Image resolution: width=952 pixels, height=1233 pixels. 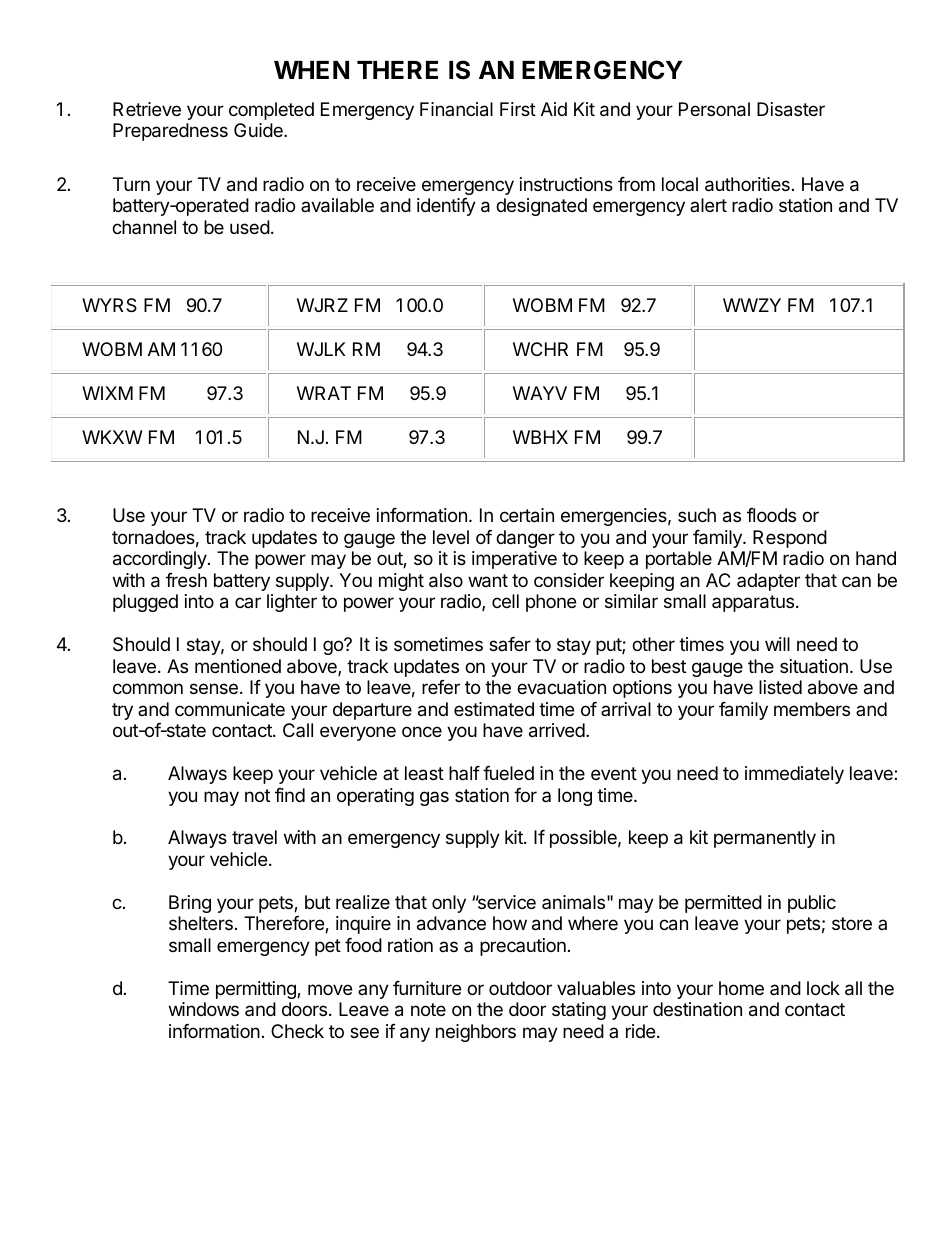 I want to click on windows, so click(x=204, y=1009).
